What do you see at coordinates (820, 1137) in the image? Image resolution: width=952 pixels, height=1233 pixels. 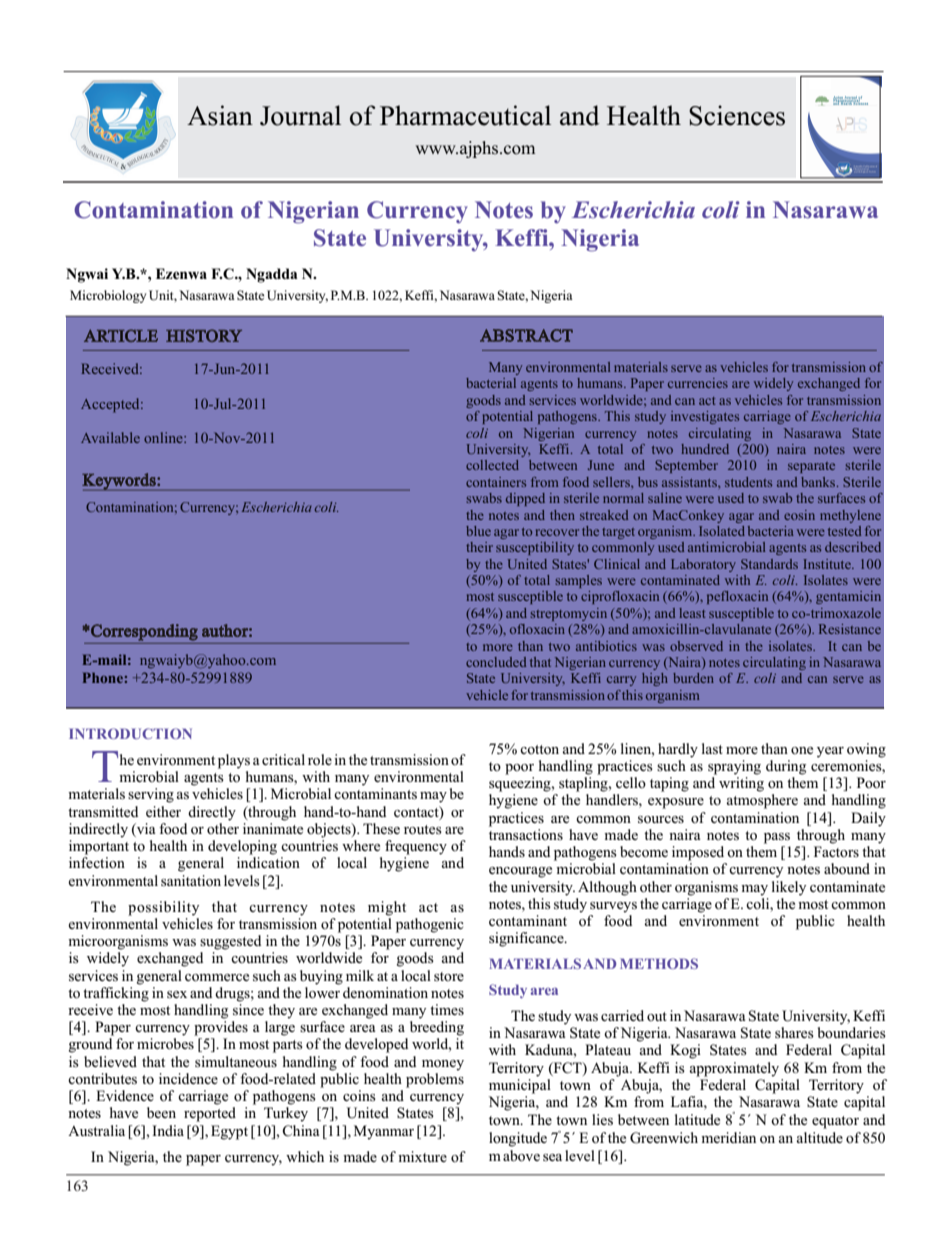 I see `altitude` at bounding box center [820, 1137].
